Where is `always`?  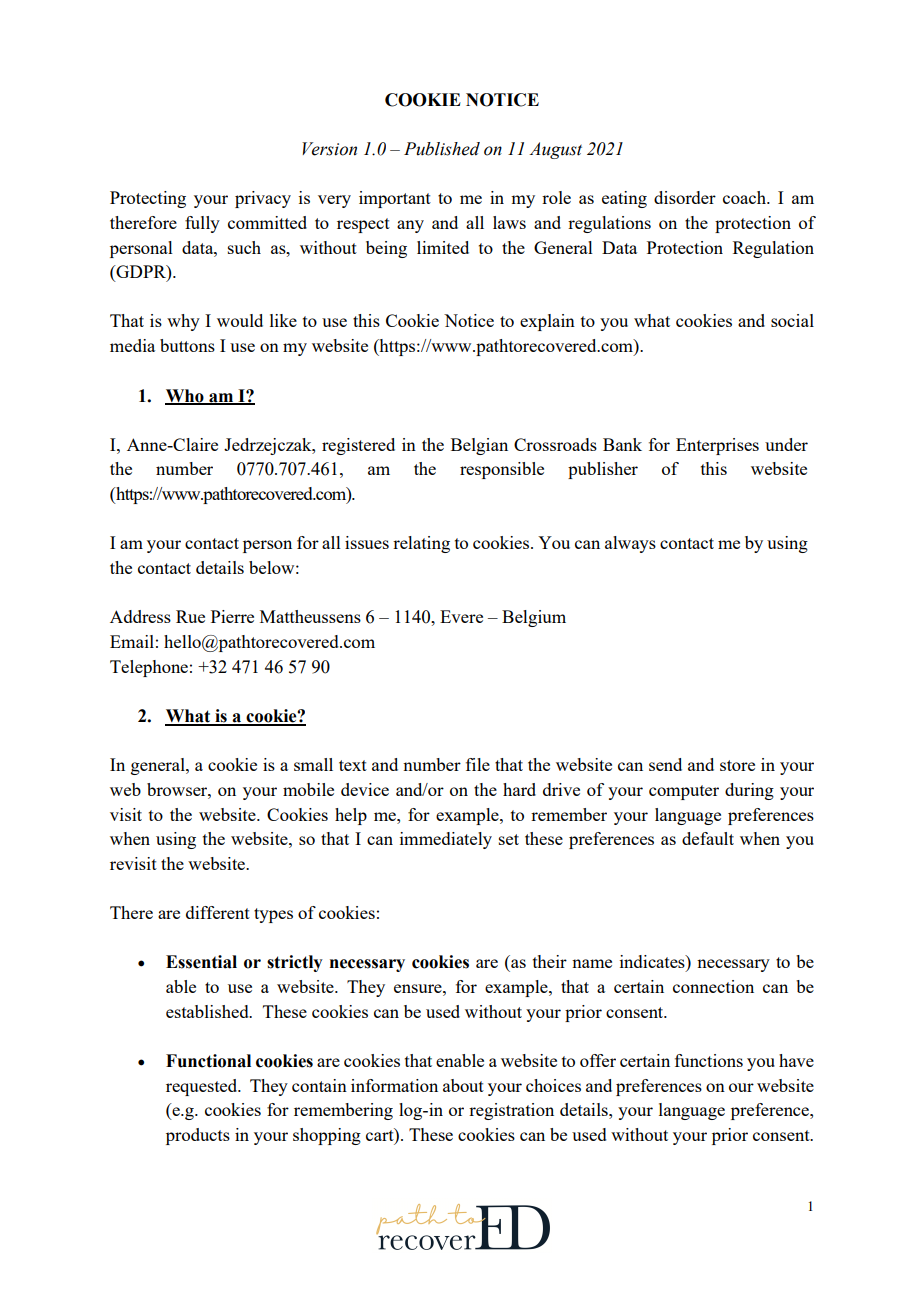
always is located at coordinates (630, 544).
